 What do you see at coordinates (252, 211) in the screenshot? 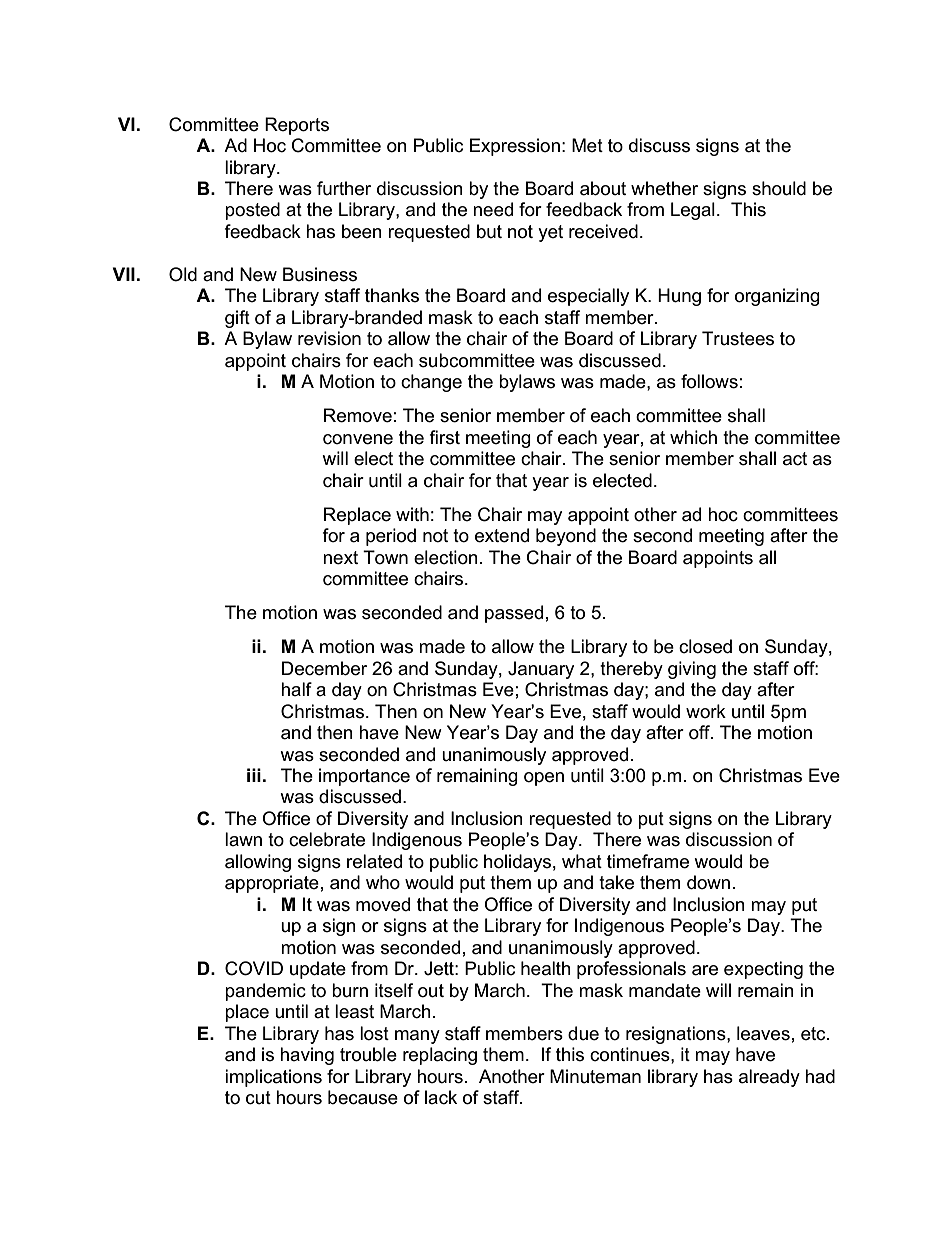
I see `posted` at bounding box center [252, 211].
